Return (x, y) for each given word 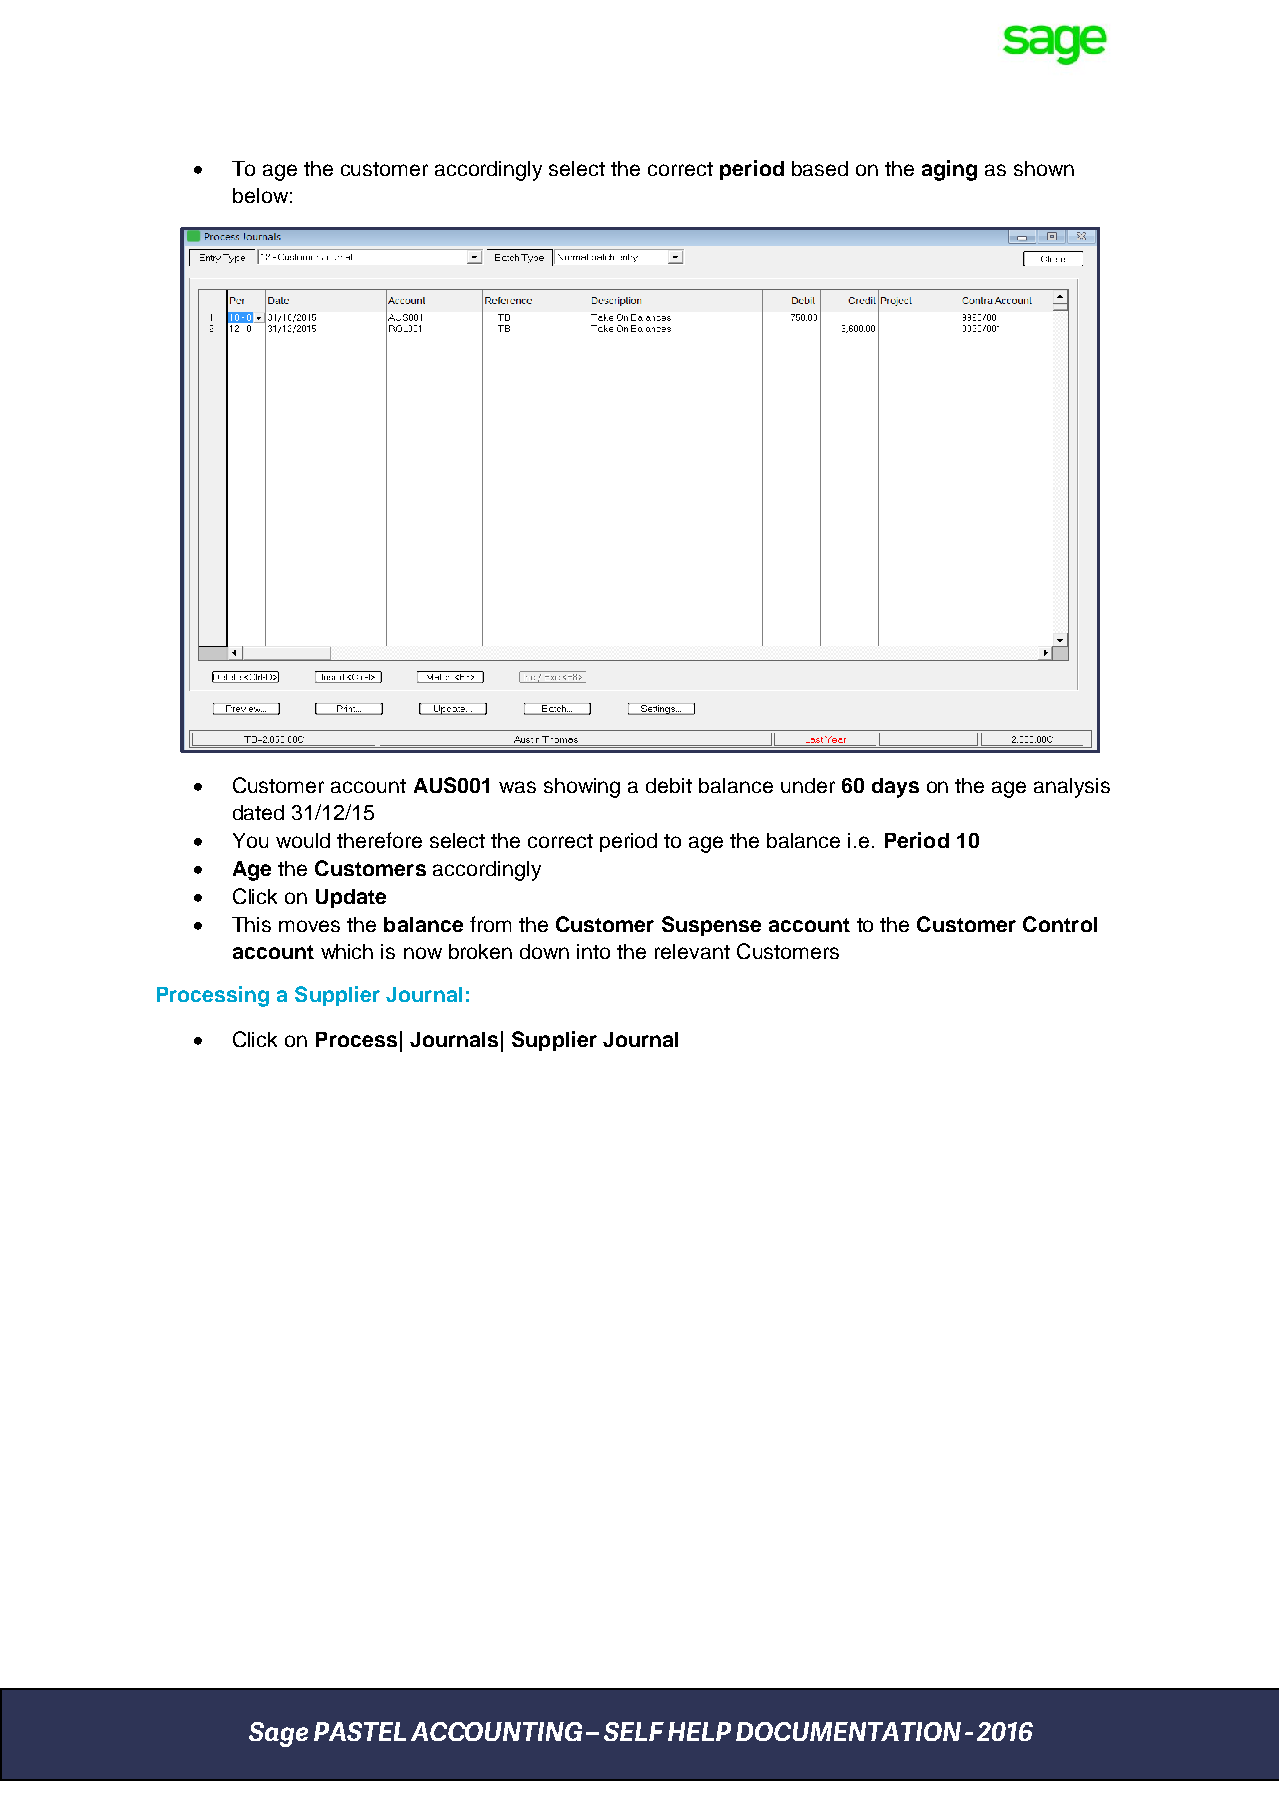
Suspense (711, 926)
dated (258, 812)
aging (949, 170)
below (260, 195)
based (820, 168)
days (895, 788)
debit (669, 785)
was (517, 787)
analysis (1072, 788)
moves (309, 926)
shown (1044, 168)
